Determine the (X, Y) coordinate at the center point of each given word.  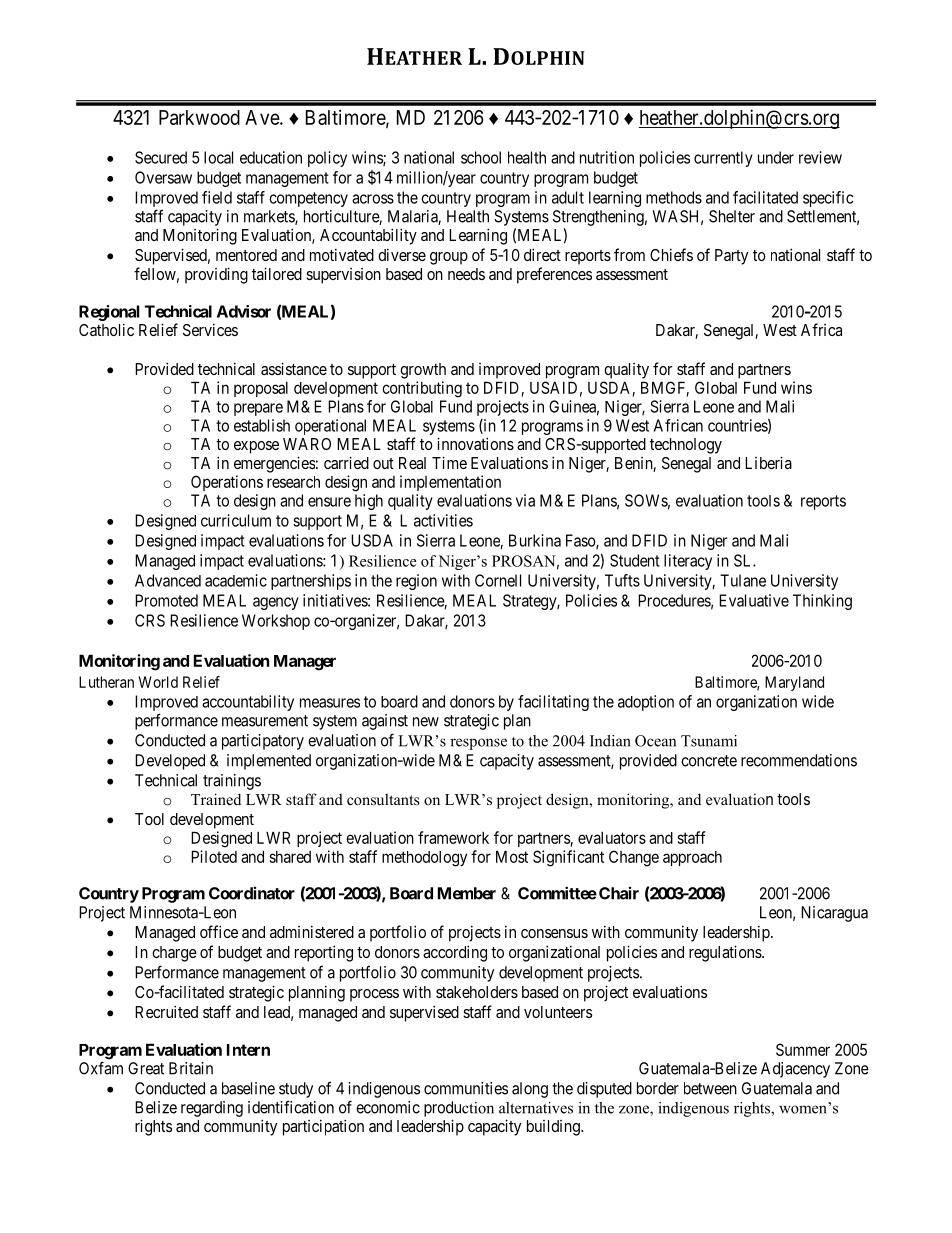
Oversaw (163, 177)
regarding (212, 1109)
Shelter (732, 216)
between (710, 1088)
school (481, 157)
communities (466, 1088)
